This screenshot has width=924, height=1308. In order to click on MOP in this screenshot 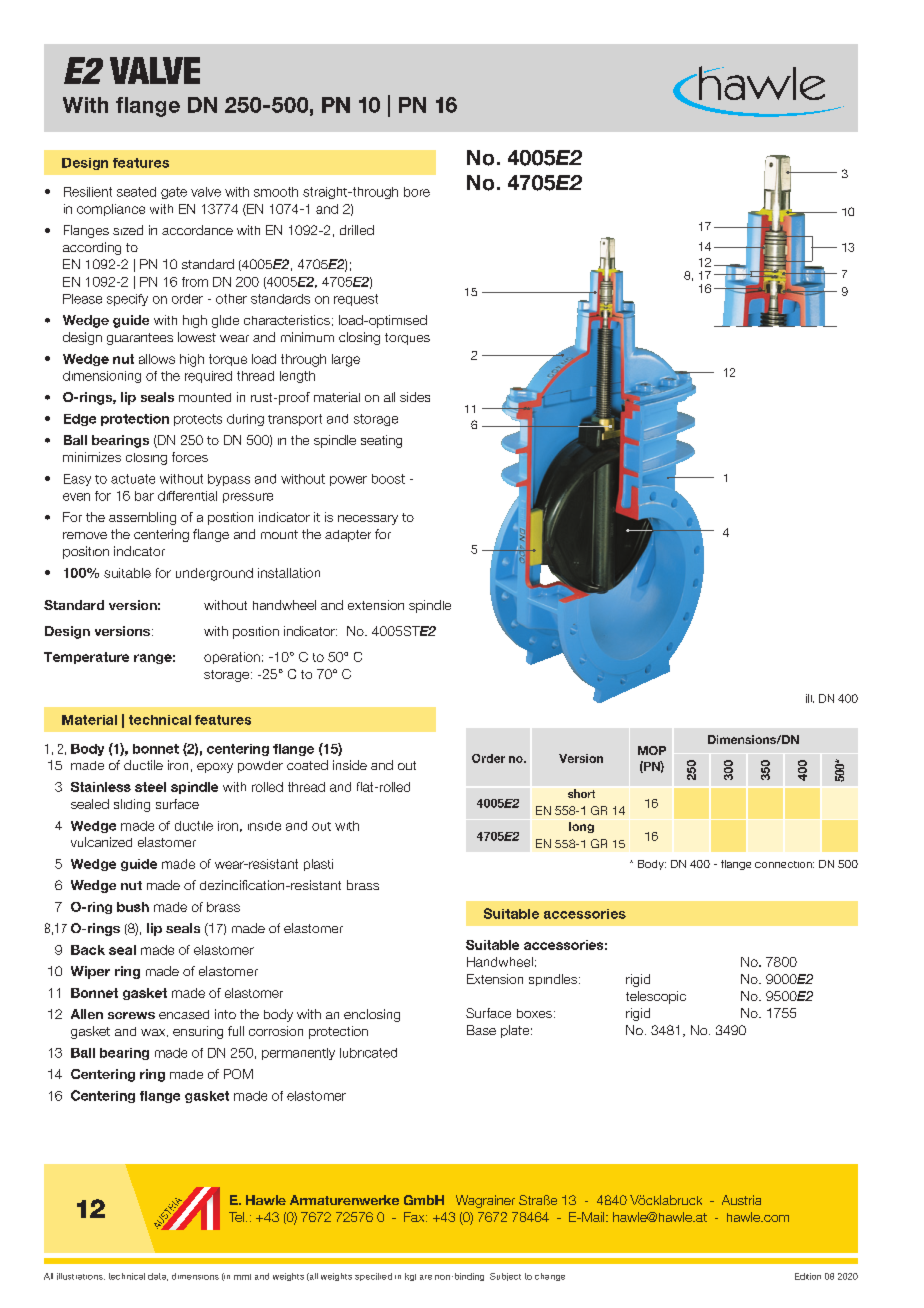, I will do `click(652, 750)`.
